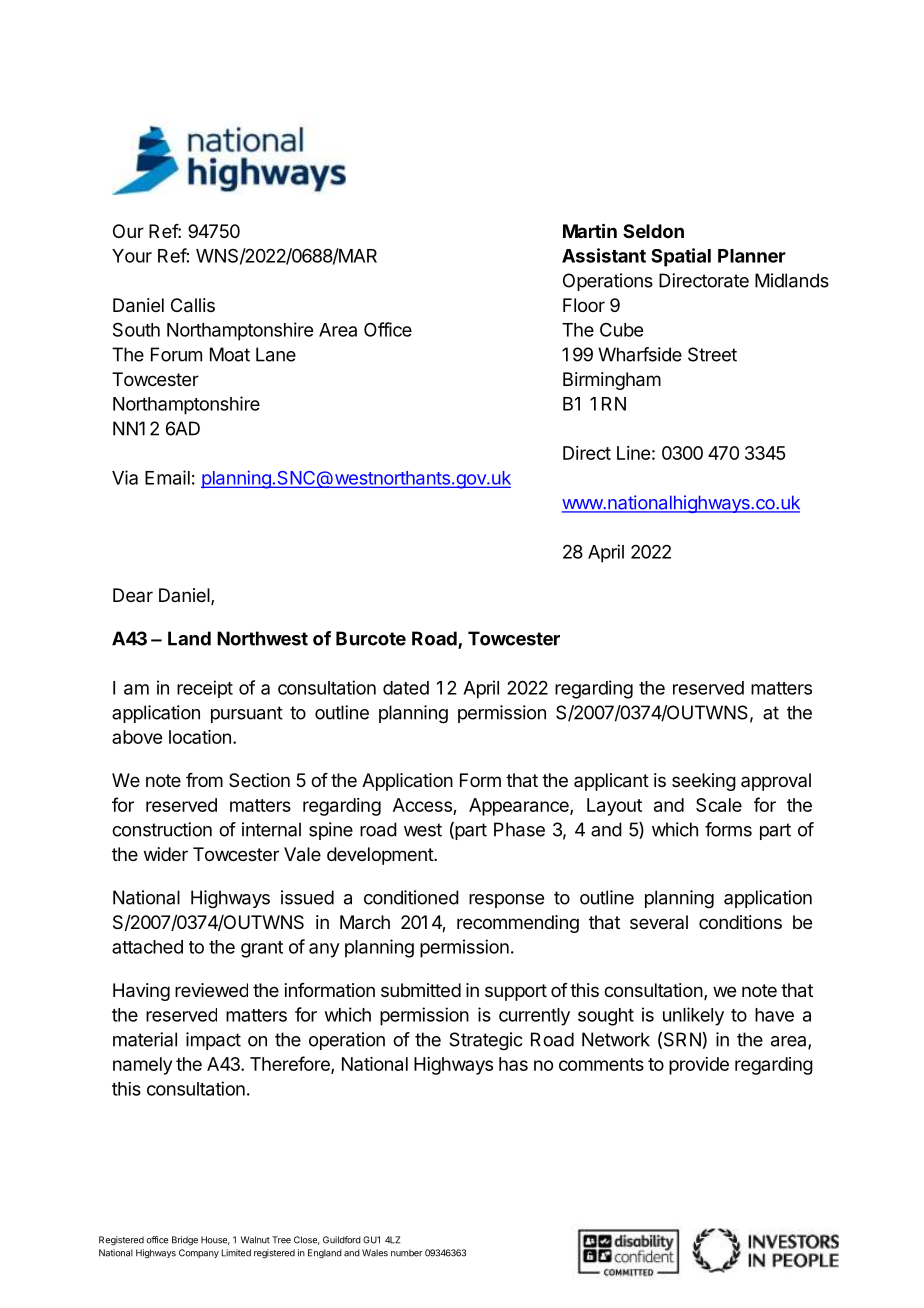 The width and height of the image is (924, 1308). What do you see at coordinates (699, 1066) in the image?
I see `provide` at bounding box center [699, 1066].
